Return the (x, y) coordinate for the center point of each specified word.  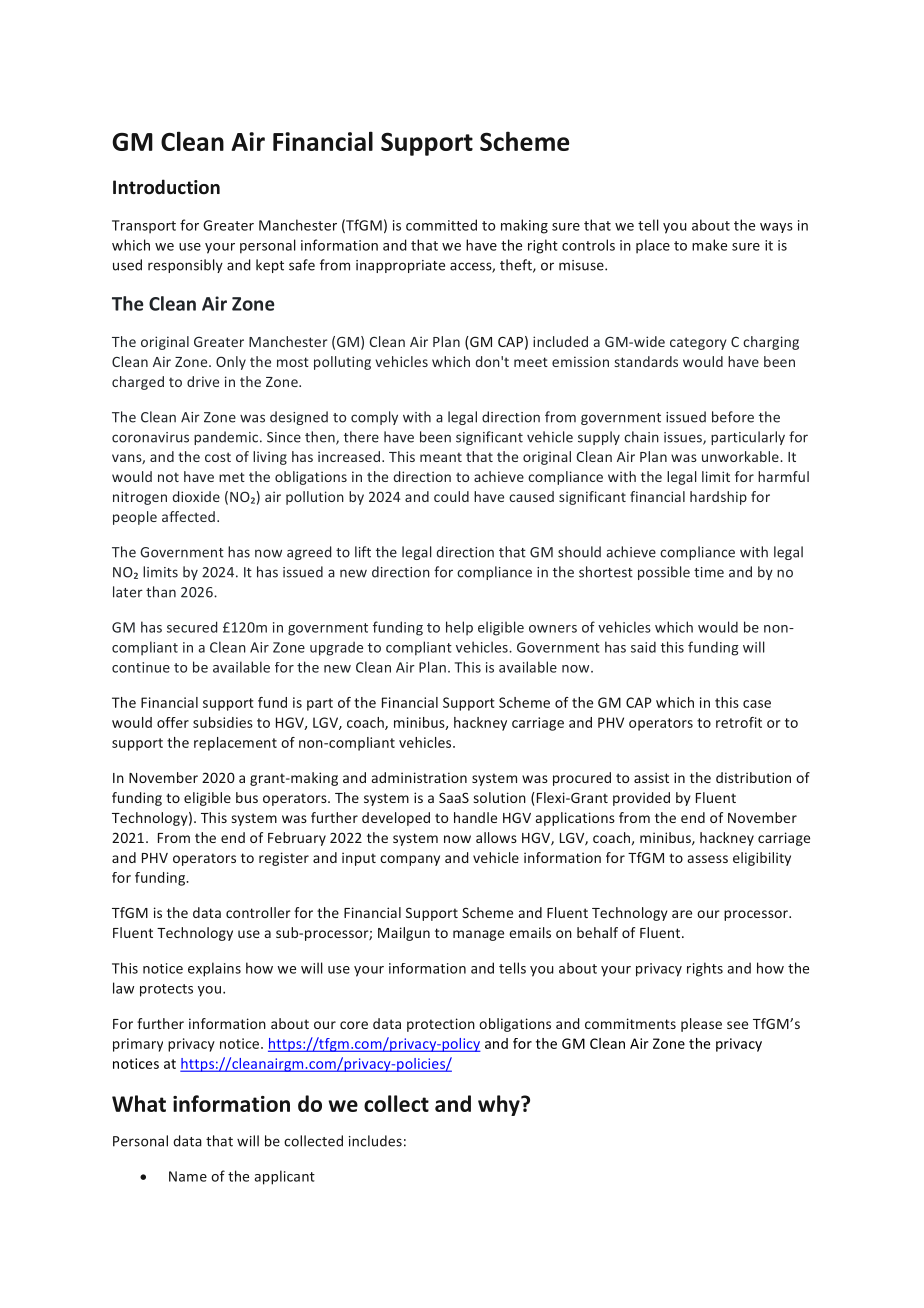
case (757, 704)
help (459, 628)
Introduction (166, 187)
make (709, 245)
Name (188, 1176)
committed (441, 225)
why (500, 1105)
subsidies (223, 722)
